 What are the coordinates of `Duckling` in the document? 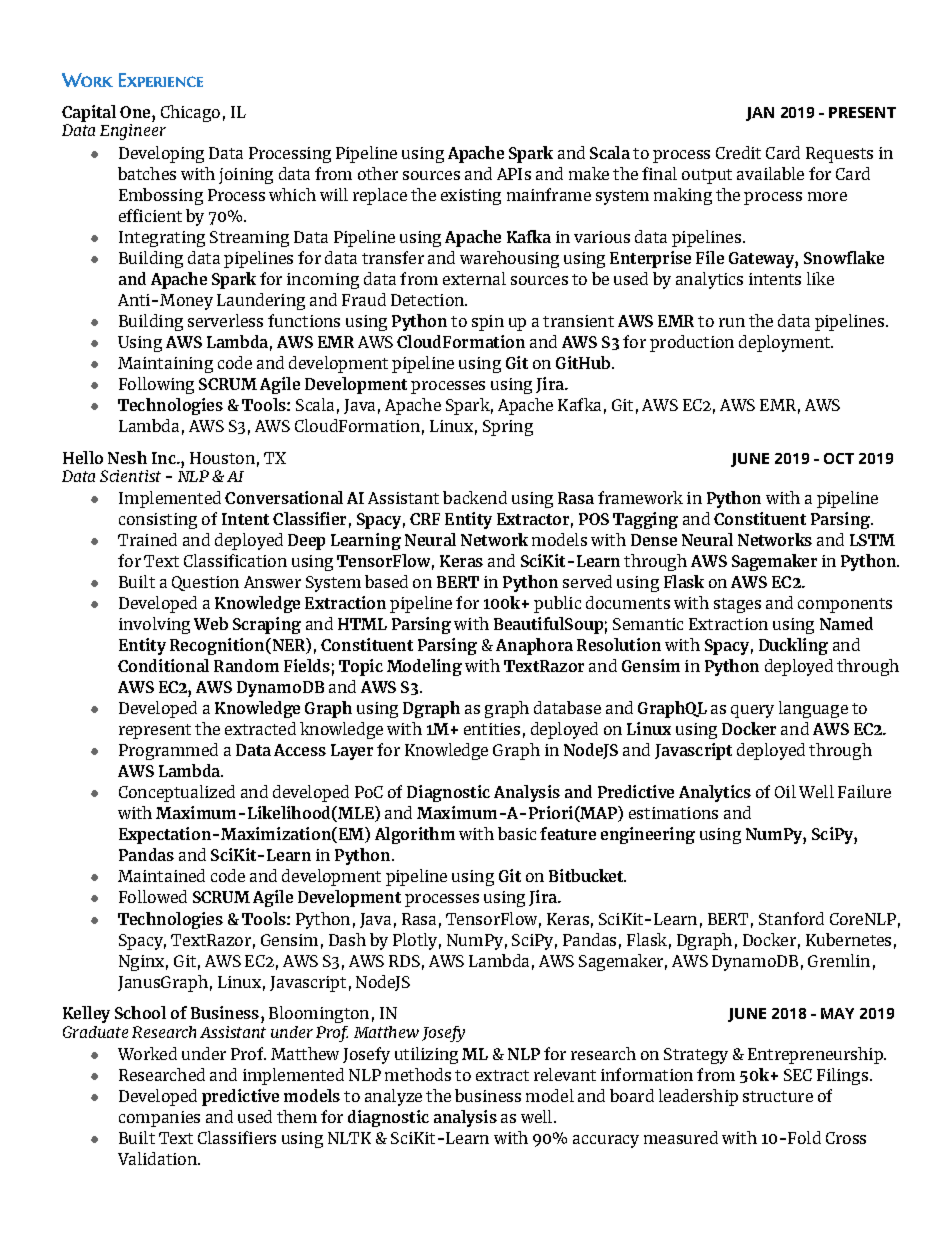 It's located at (793, 646).
